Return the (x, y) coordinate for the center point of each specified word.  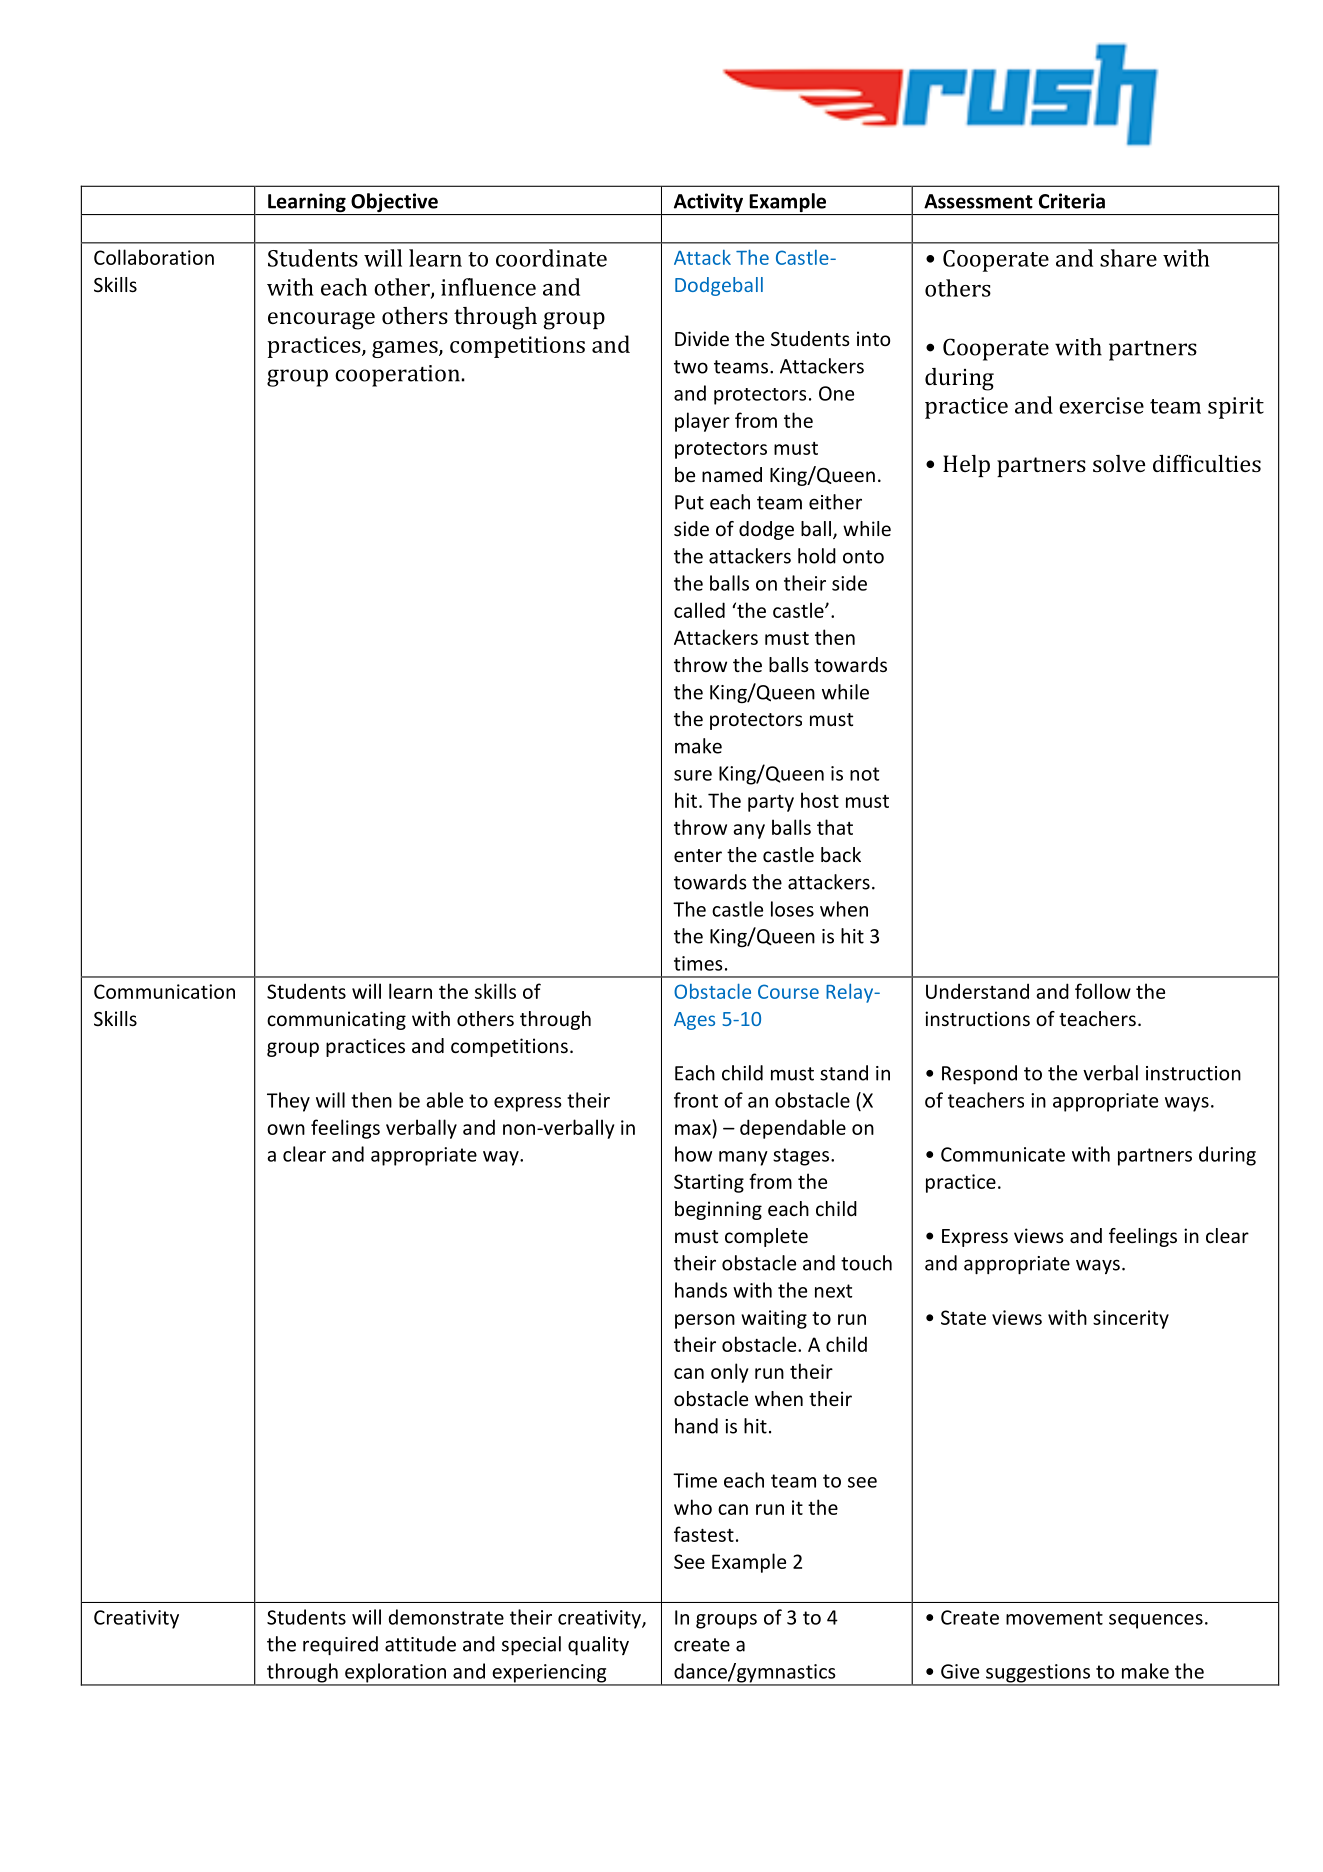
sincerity (1131, 1319)
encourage (321, 321)
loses (792, 909)
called (699, 610)
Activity (708, 204)
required (340, 1645)
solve (1119, 463)
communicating (336, 1020)
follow (1103, 991)
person (705, 1321)
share (1128, 258)
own (286, 1129)
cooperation (397, 376)
